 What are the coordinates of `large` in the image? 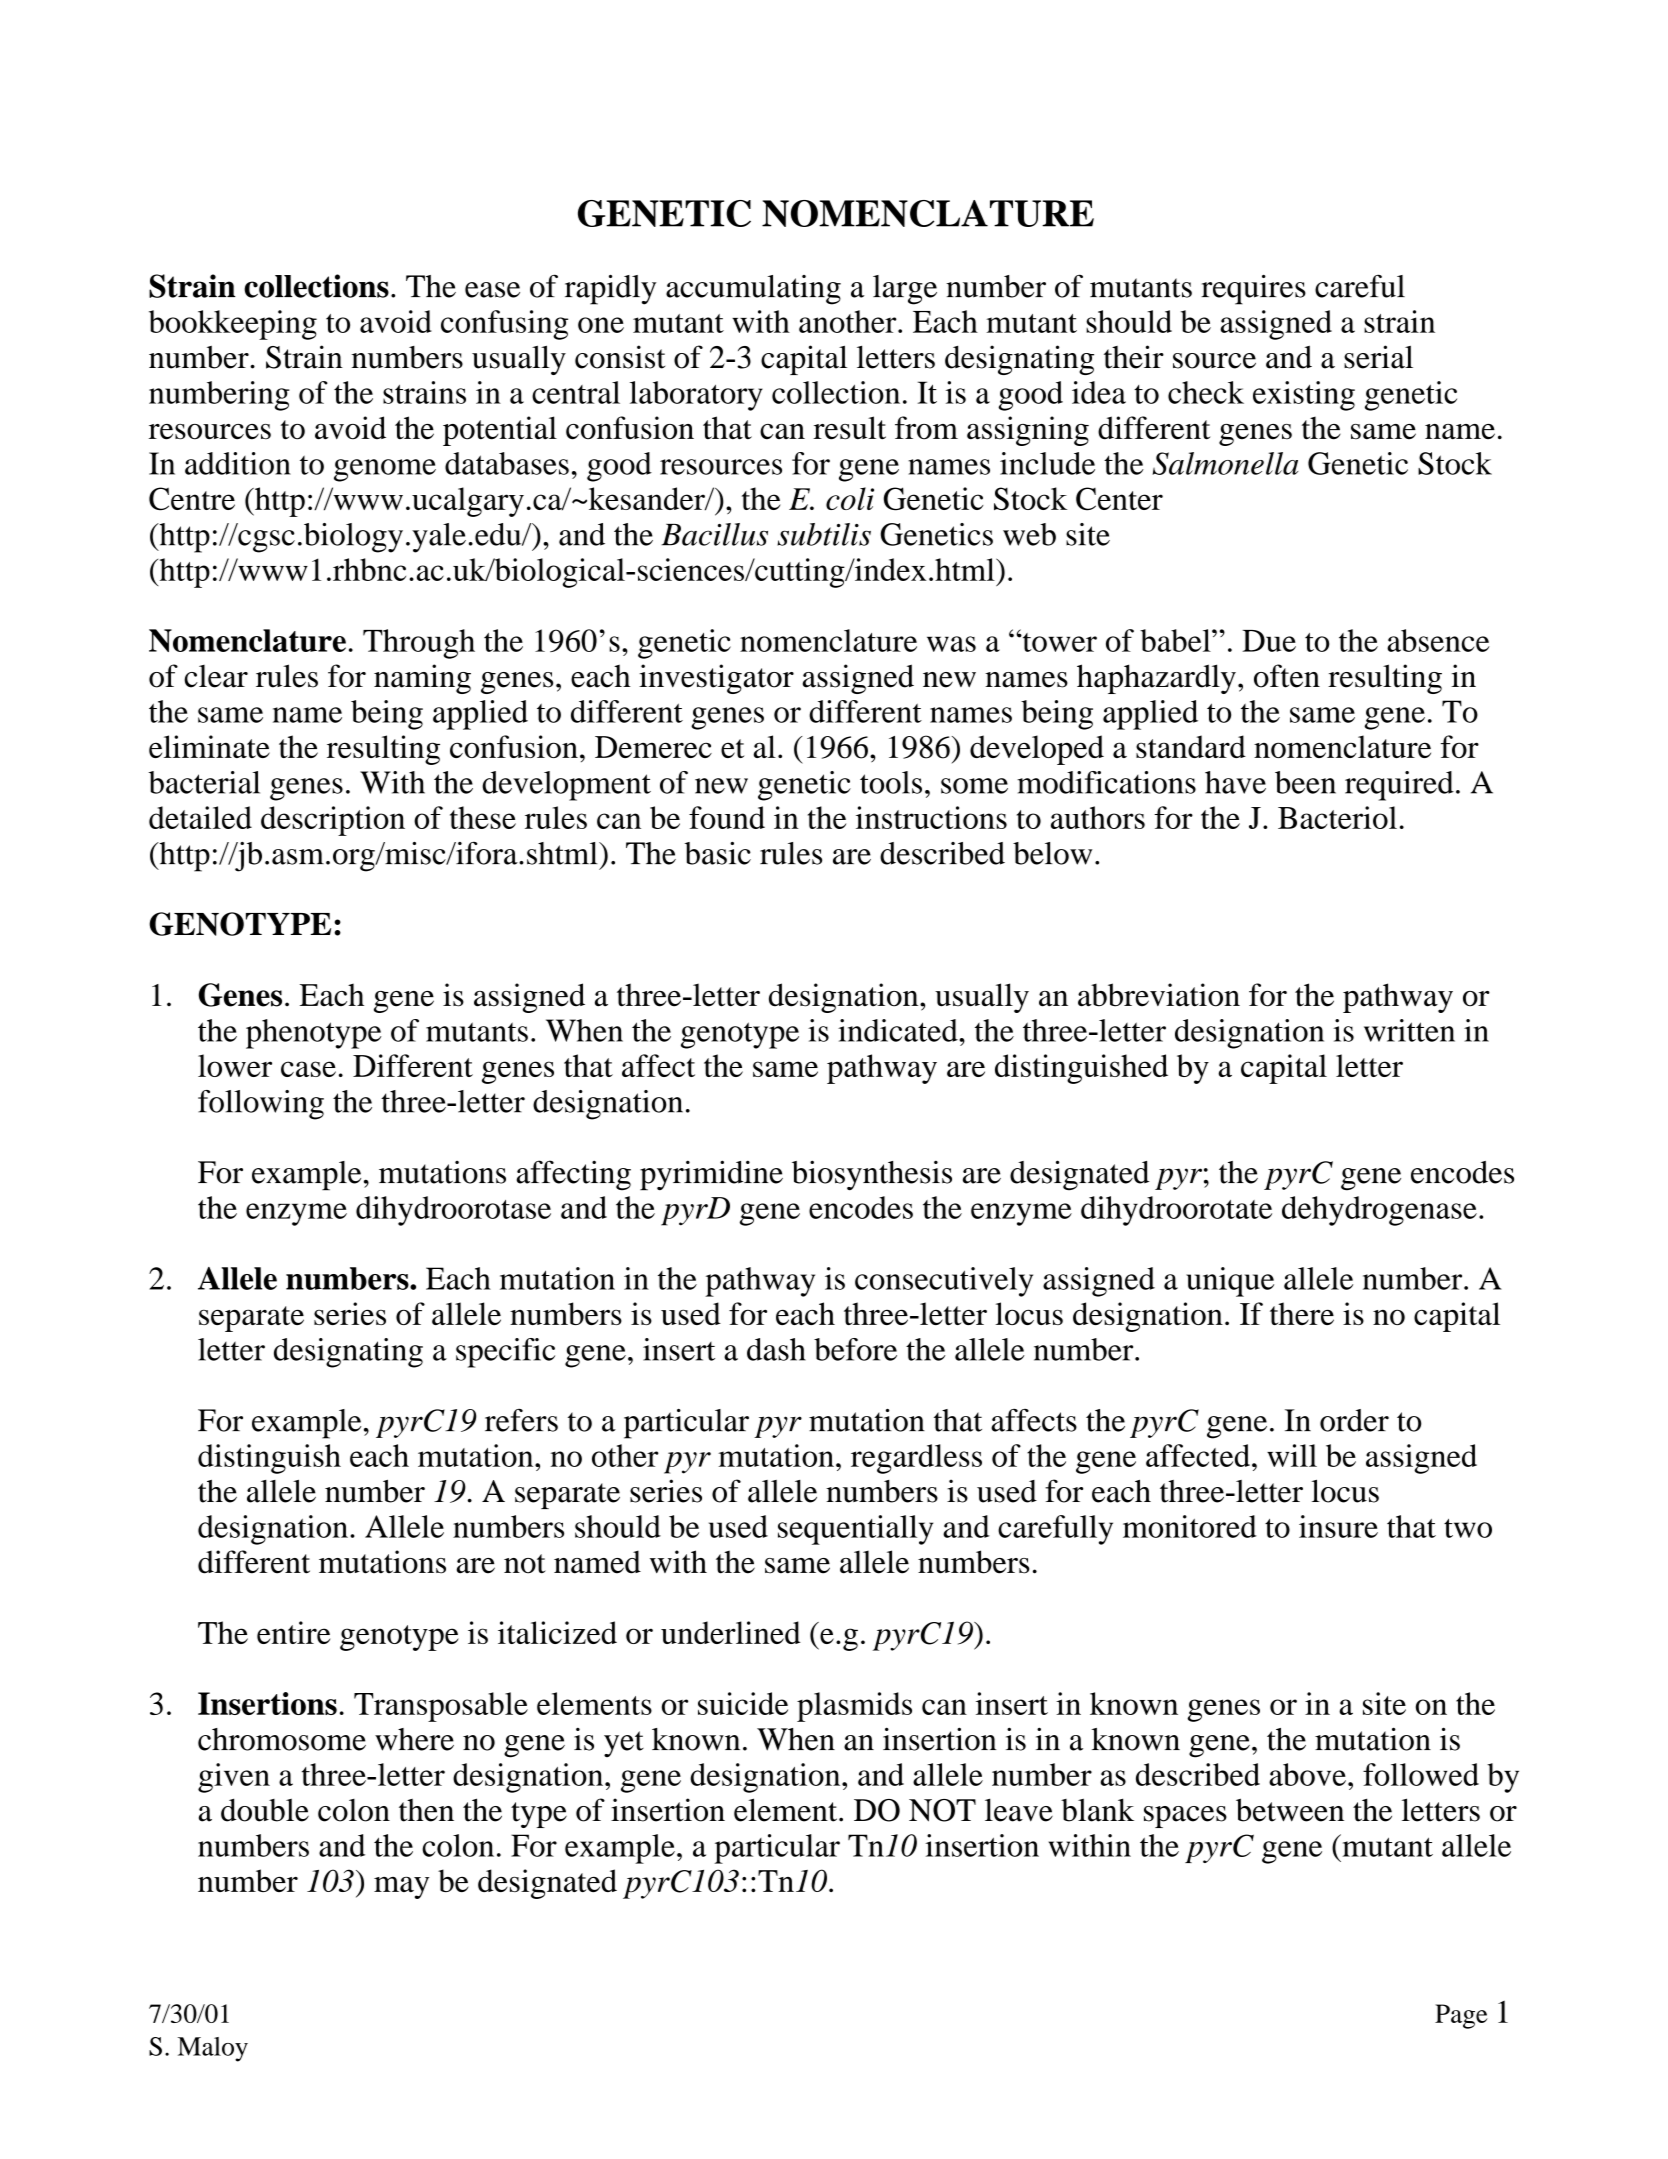 It's located at (905, 290).
